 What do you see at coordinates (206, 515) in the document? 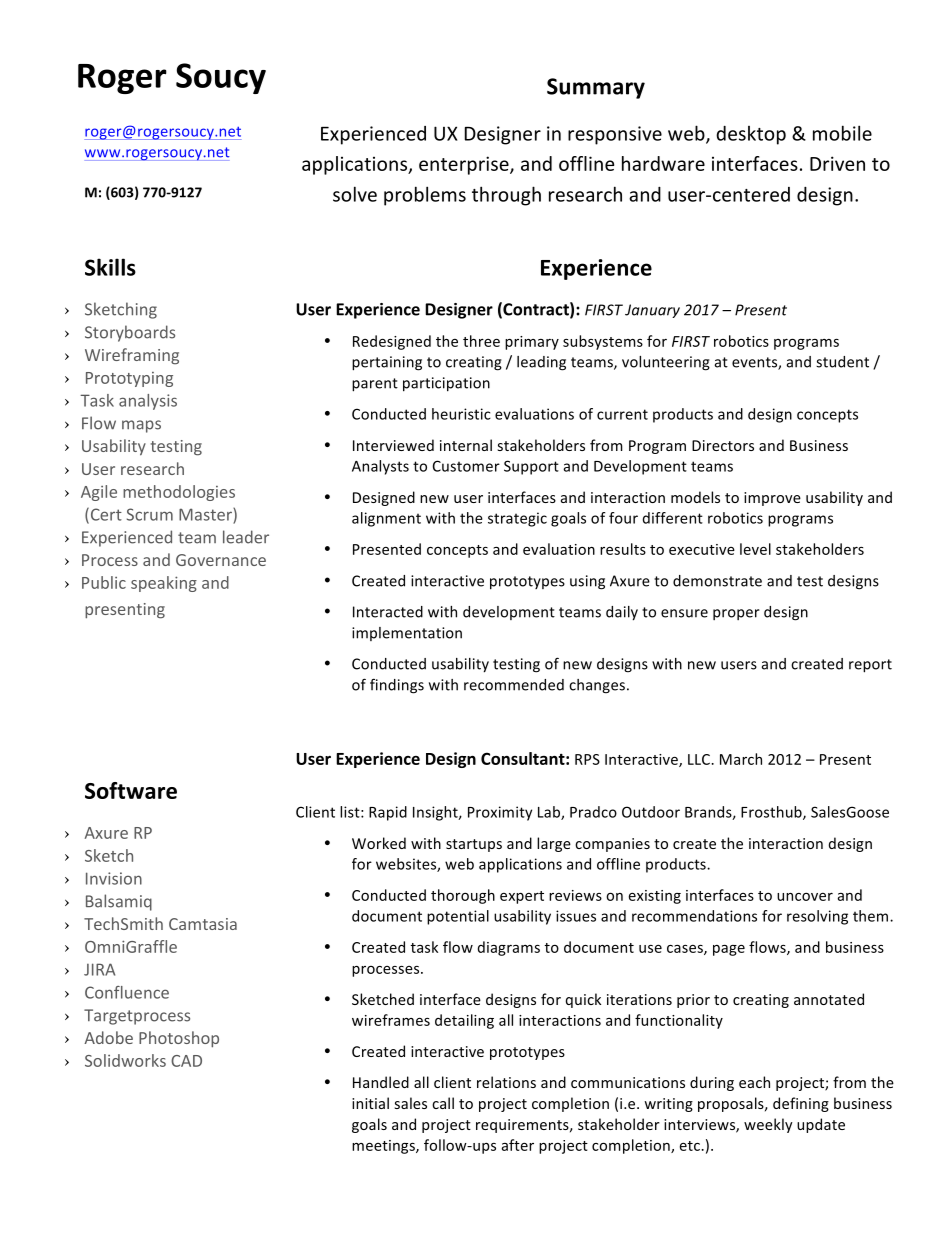
I see `Master` at bounding box center [206, 515].
